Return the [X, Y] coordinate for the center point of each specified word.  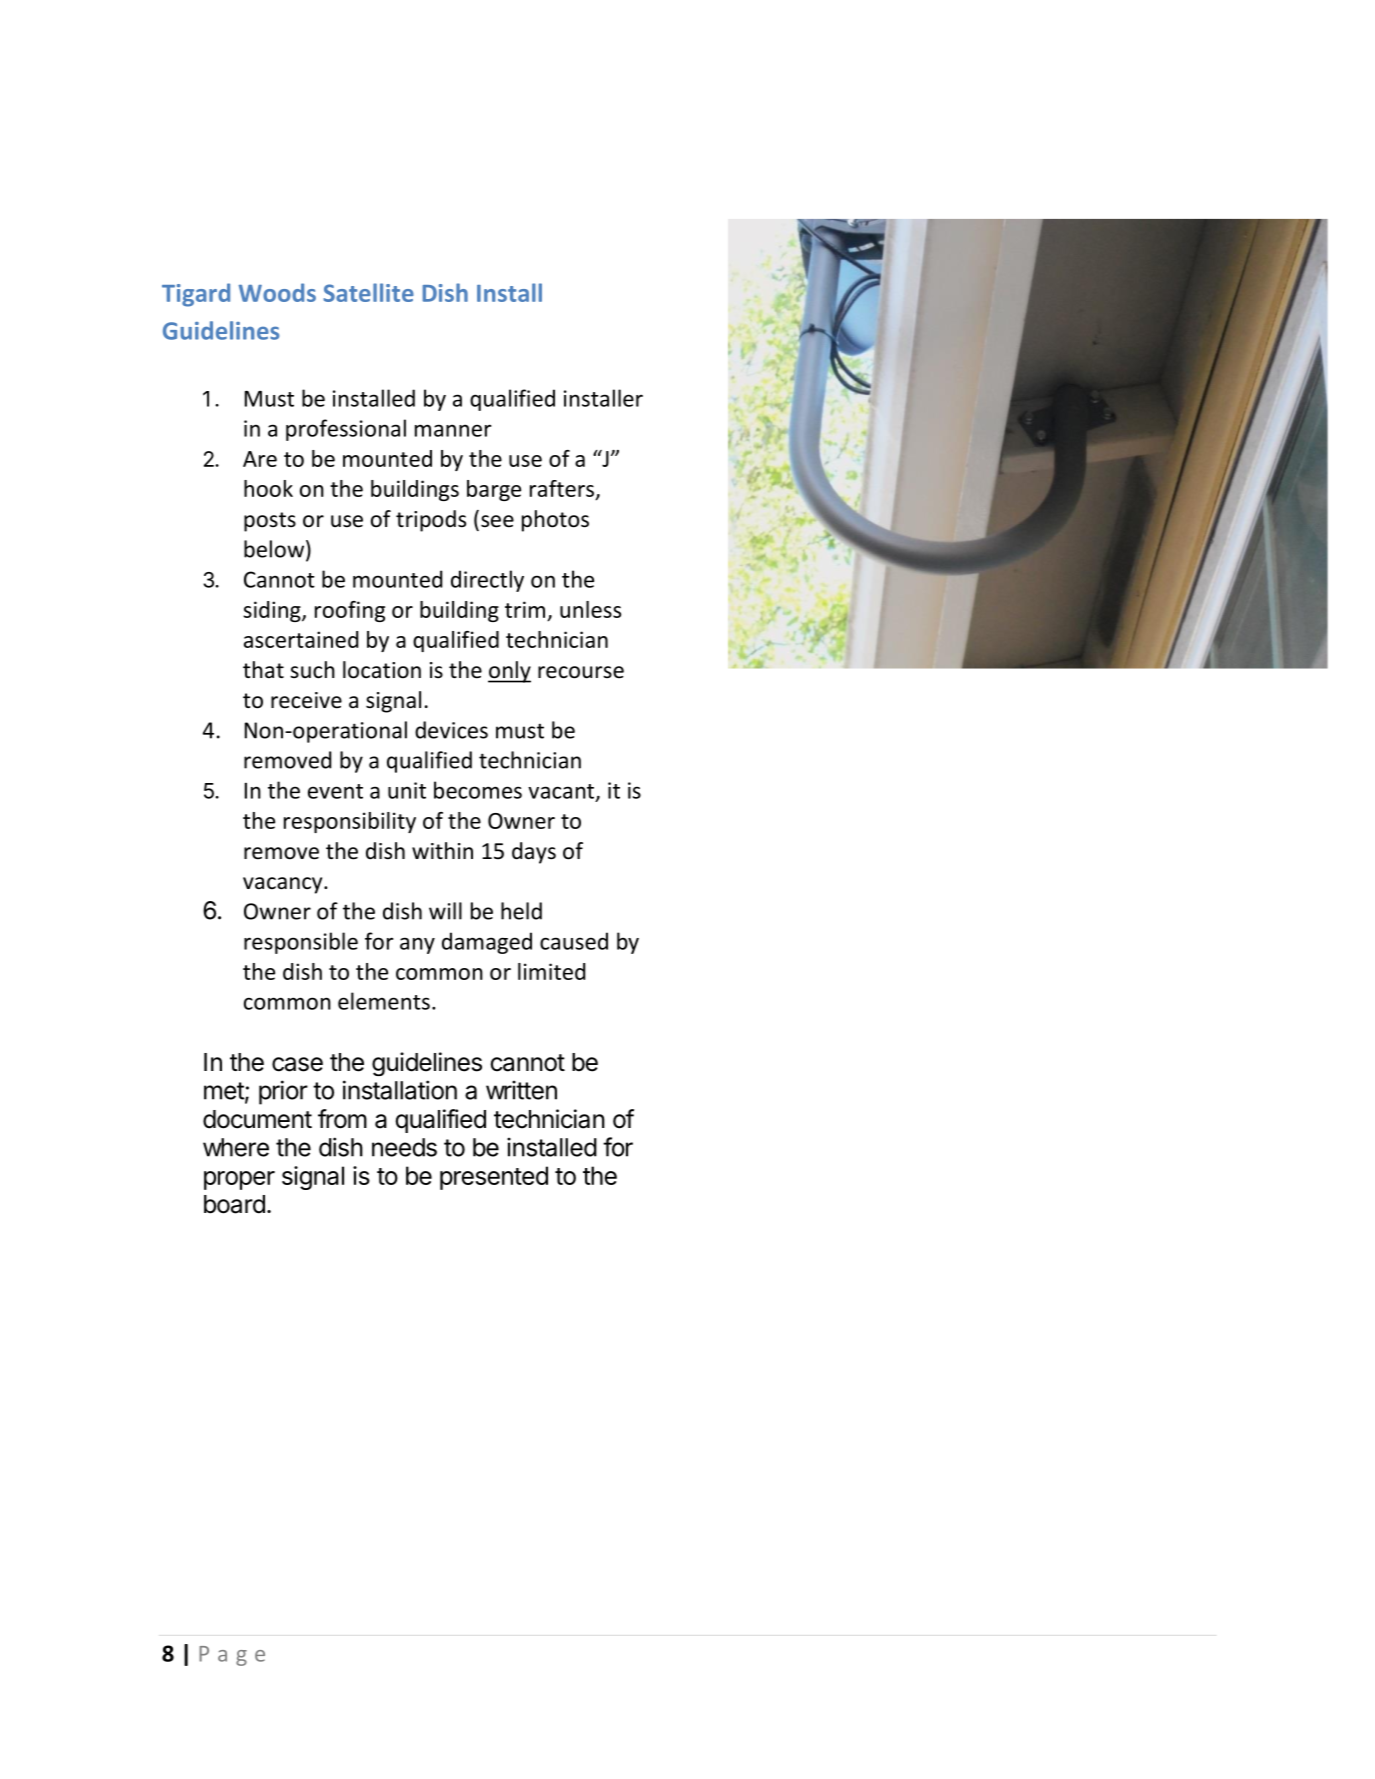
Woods [277, 292]
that [263, 669]
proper [239, 1180]
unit [407, 790]
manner [453, 430]
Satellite [368, 292]
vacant [562, 792]
